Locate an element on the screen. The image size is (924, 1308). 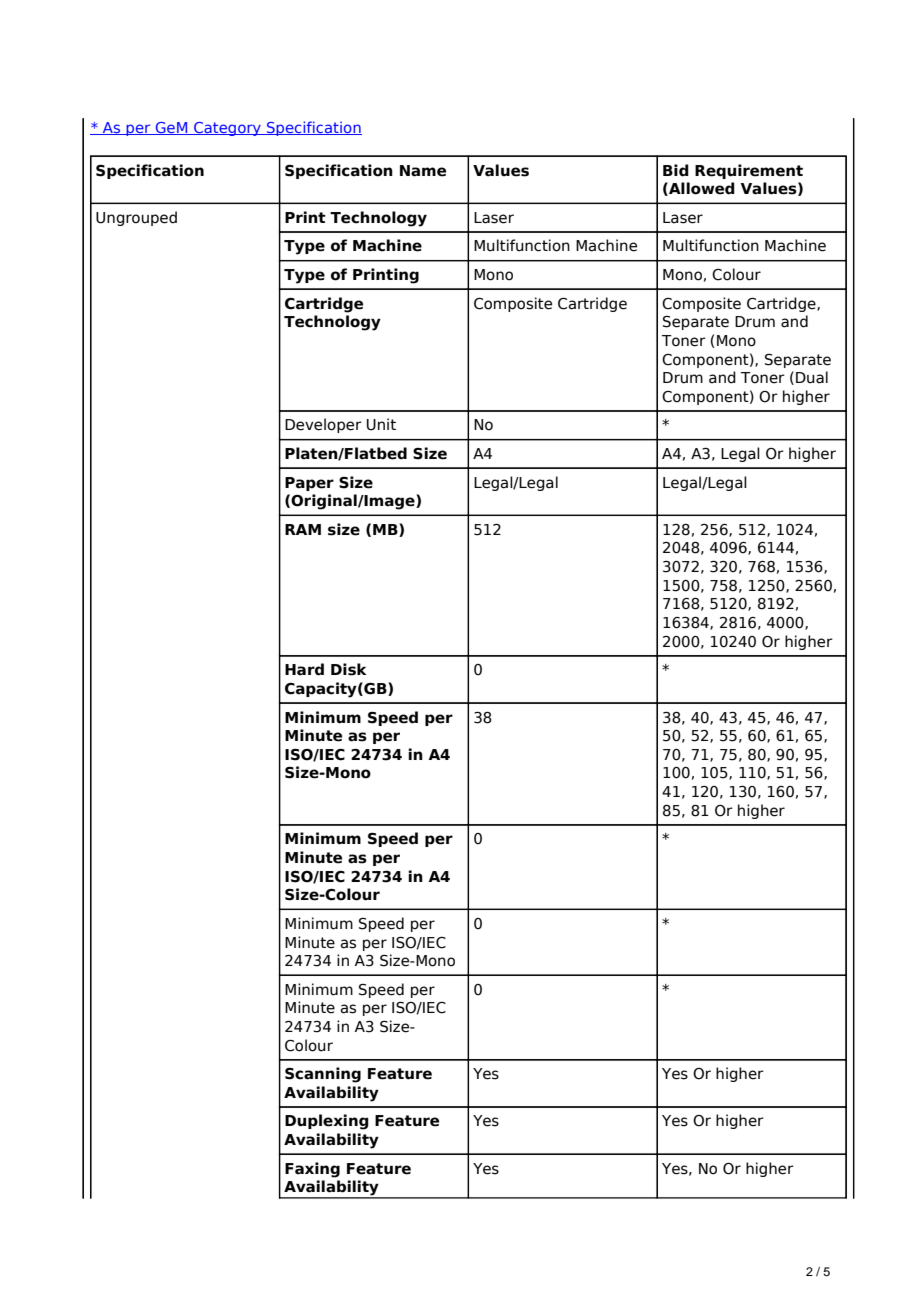
RAM is located at coordinates (303, 529).
